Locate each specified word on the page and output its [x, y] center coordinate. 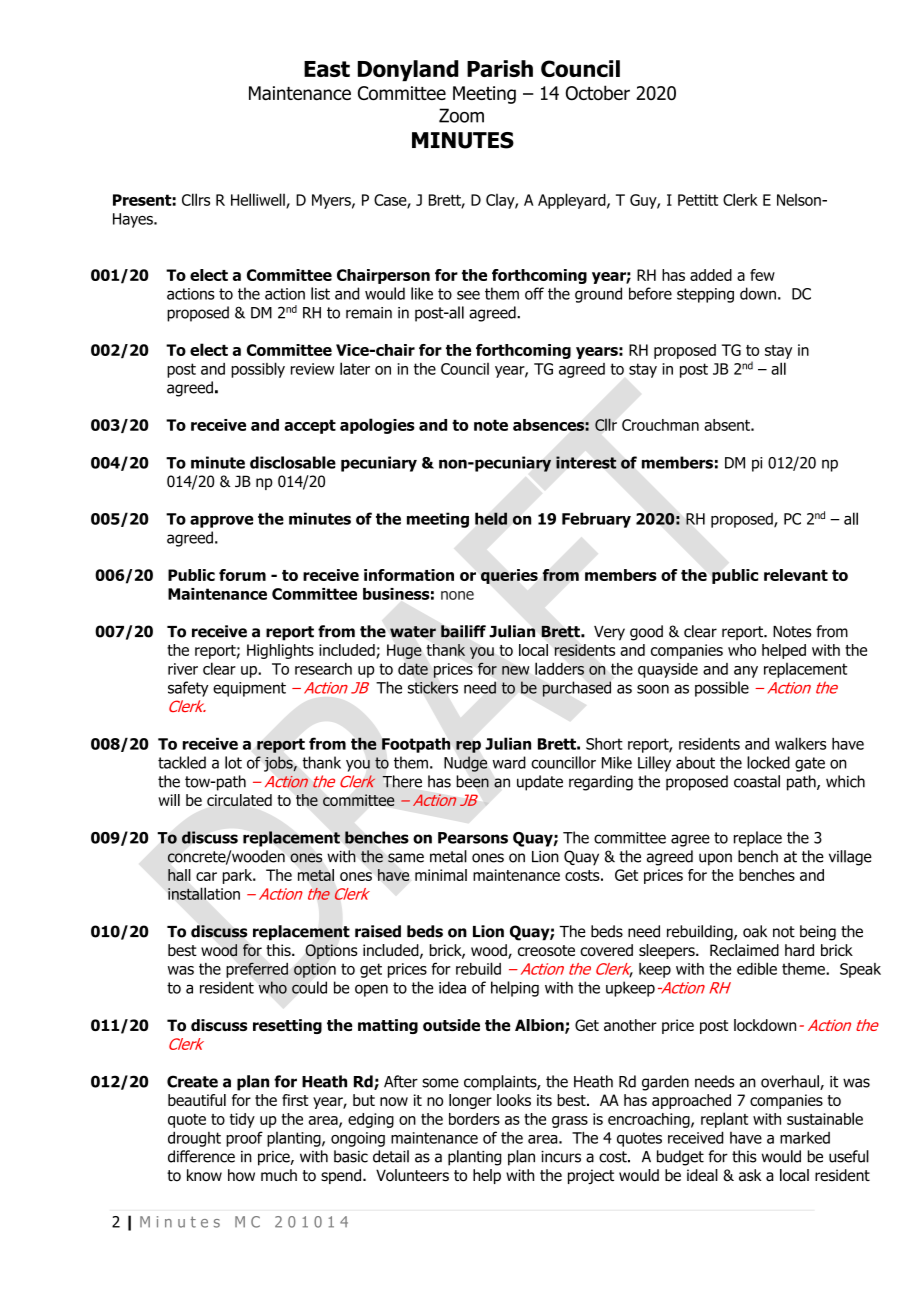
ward [509, 762]
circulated [239, 800]
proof [244, 1139]
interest [586, 462]
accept [310, 426]
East [327, 69]
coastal [757, 781]
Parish [500, 68]
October [598, 93]
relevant [796, 575]
